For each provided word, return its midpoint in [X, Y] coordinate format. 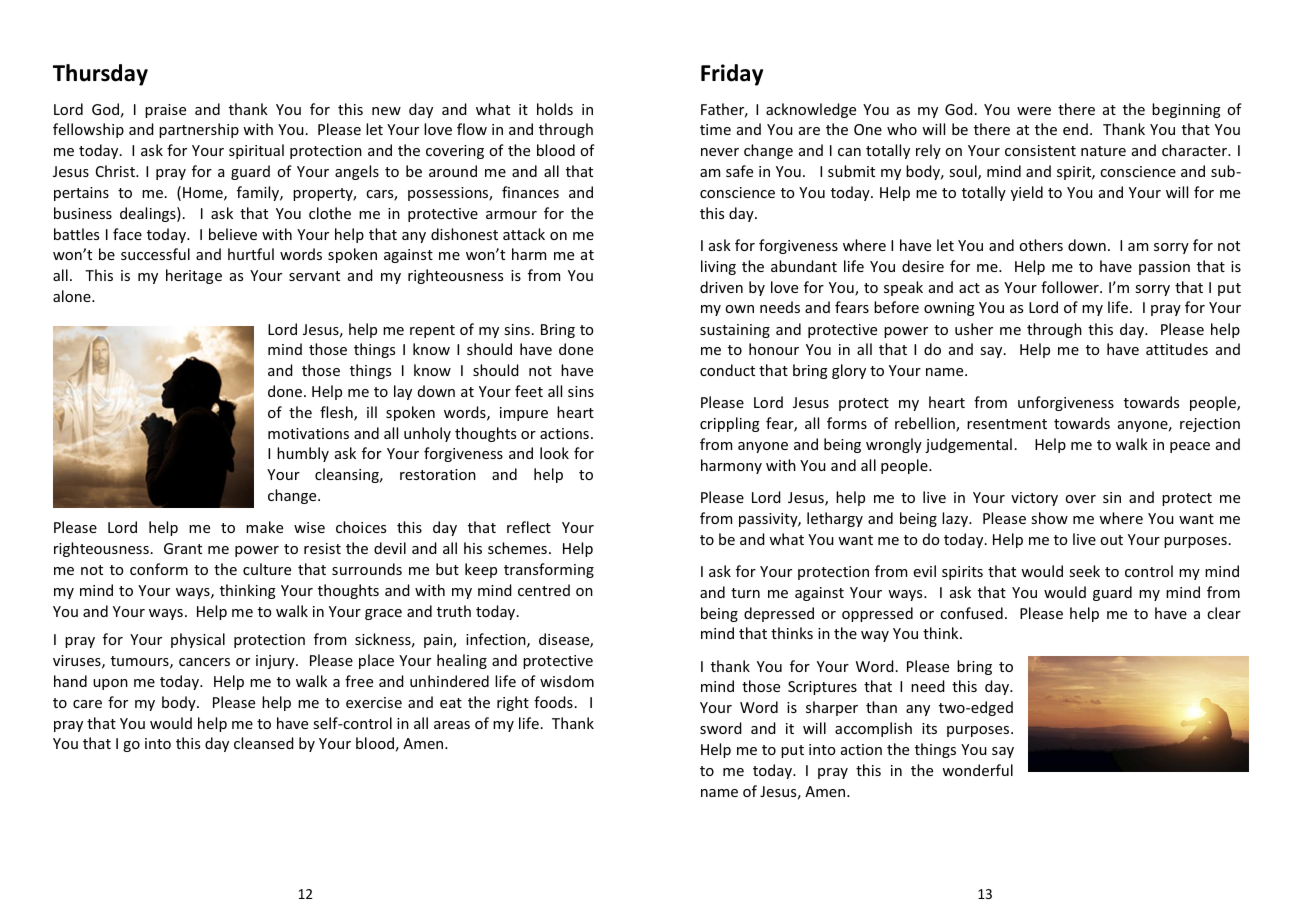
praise [165, 111]
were [1034, 111]
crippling [730, 424]
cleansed [264, 743]
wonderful [977, 770]
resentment [1007, 424]
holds [555, 109]
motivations [308, 433]
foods [553, 702]
